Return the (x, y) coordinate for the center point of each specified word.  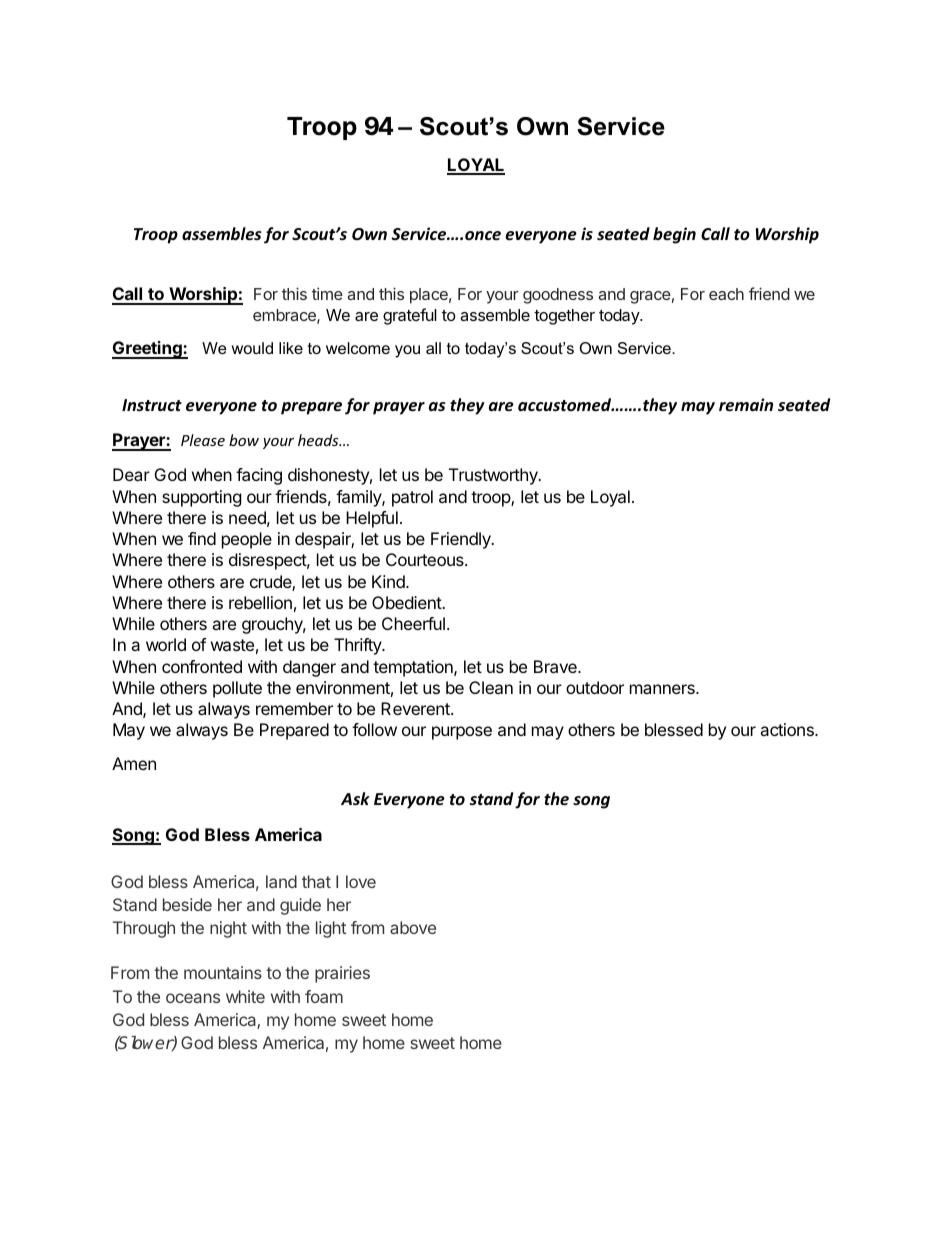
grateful (410, 316)
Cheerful (413, 623)
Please (203, 440)
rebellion (260, 602)
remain (746, 405)
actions (788, 729)
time (327, 293)
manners (663, 689)
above (413, 927)
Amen (134, 763)
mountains (223, 972)
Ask (355, 799)
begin (674, 235)
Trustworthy (494, 476)
